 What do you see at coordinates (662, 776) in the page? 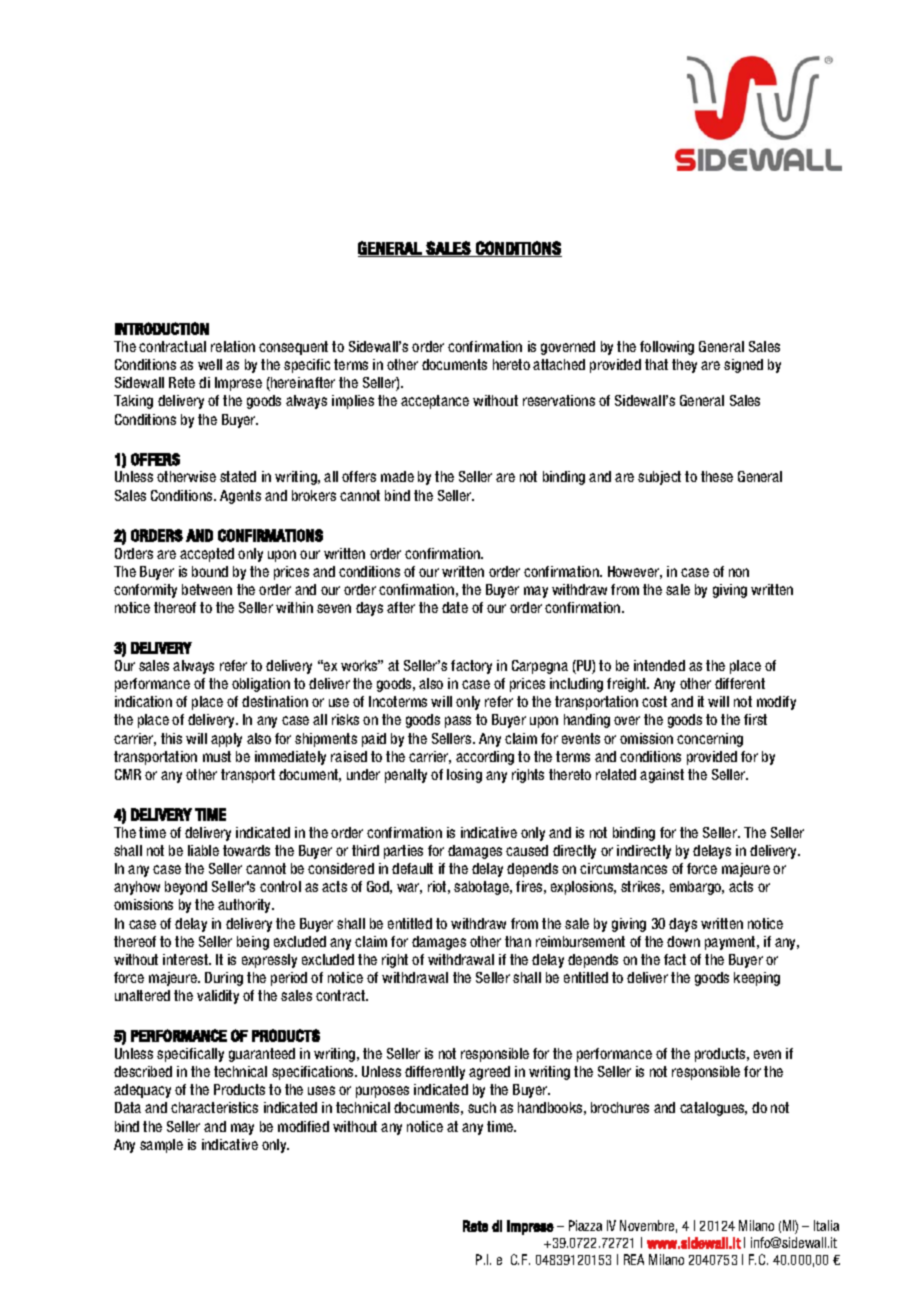
I see `against` at bounding box center [662, 776].
